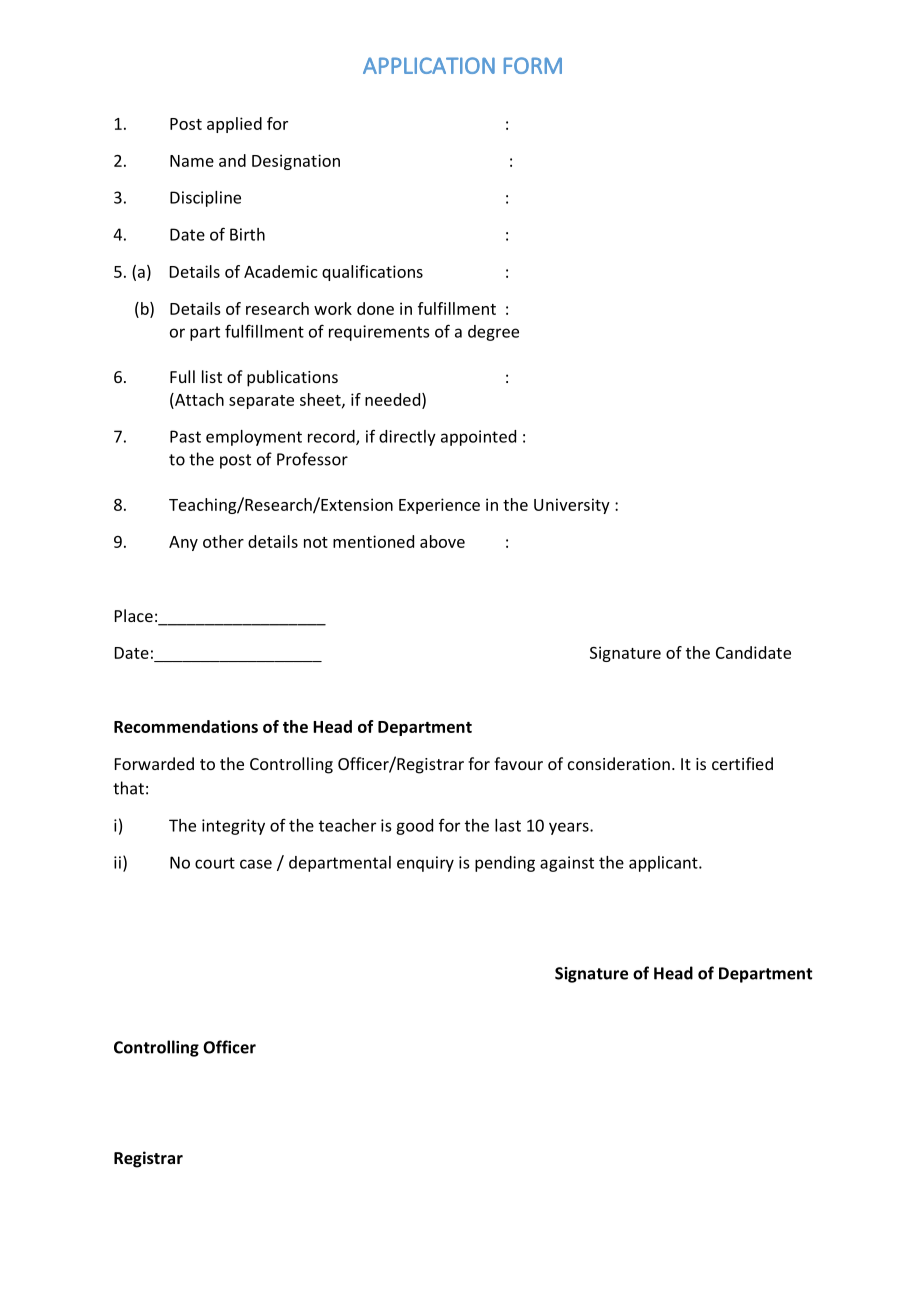 The height and width of the page is (1308, 924). I want to click on integrity, so click(233, 827).
